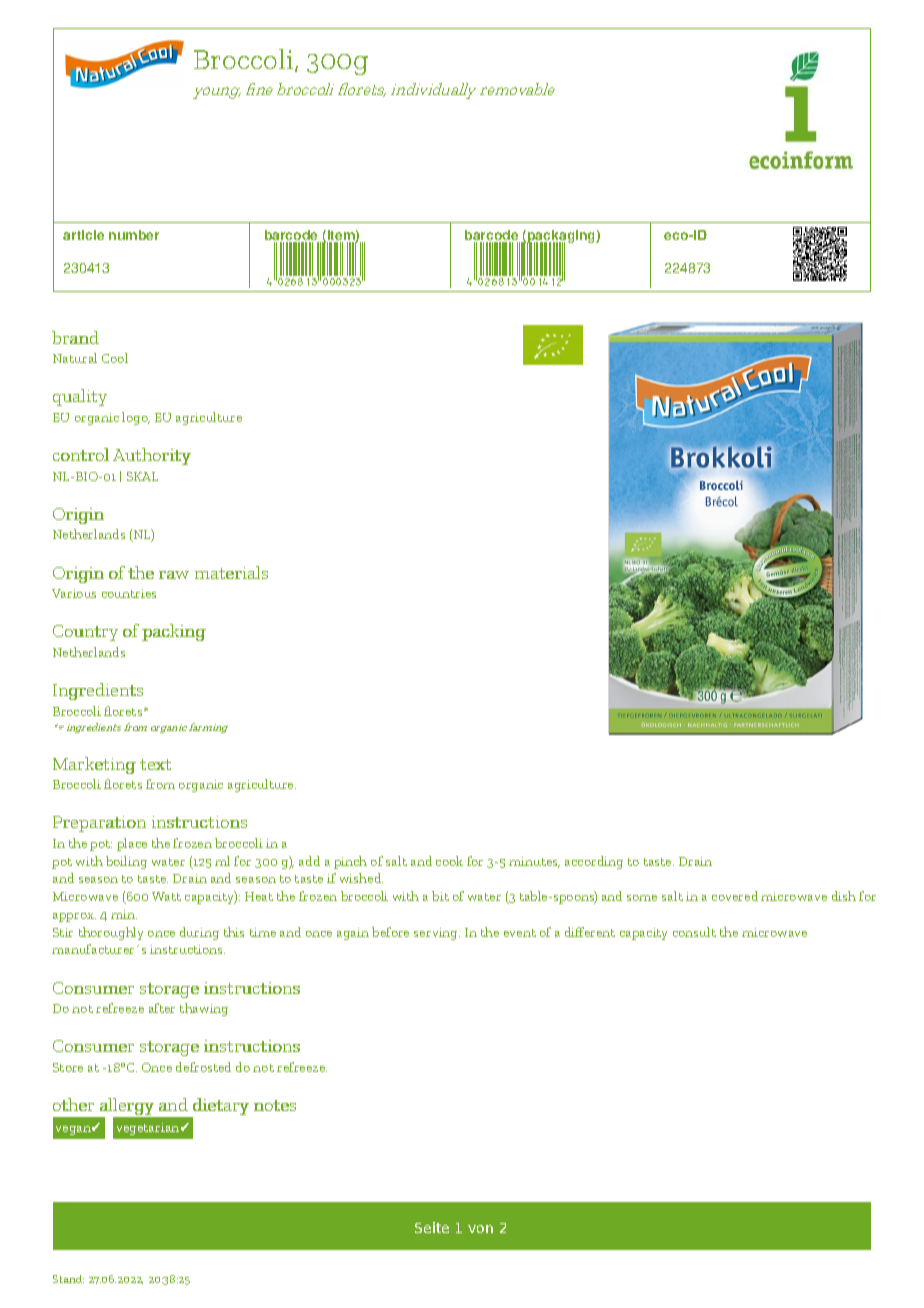  I want to click on Seite, so click(432, 1227).
